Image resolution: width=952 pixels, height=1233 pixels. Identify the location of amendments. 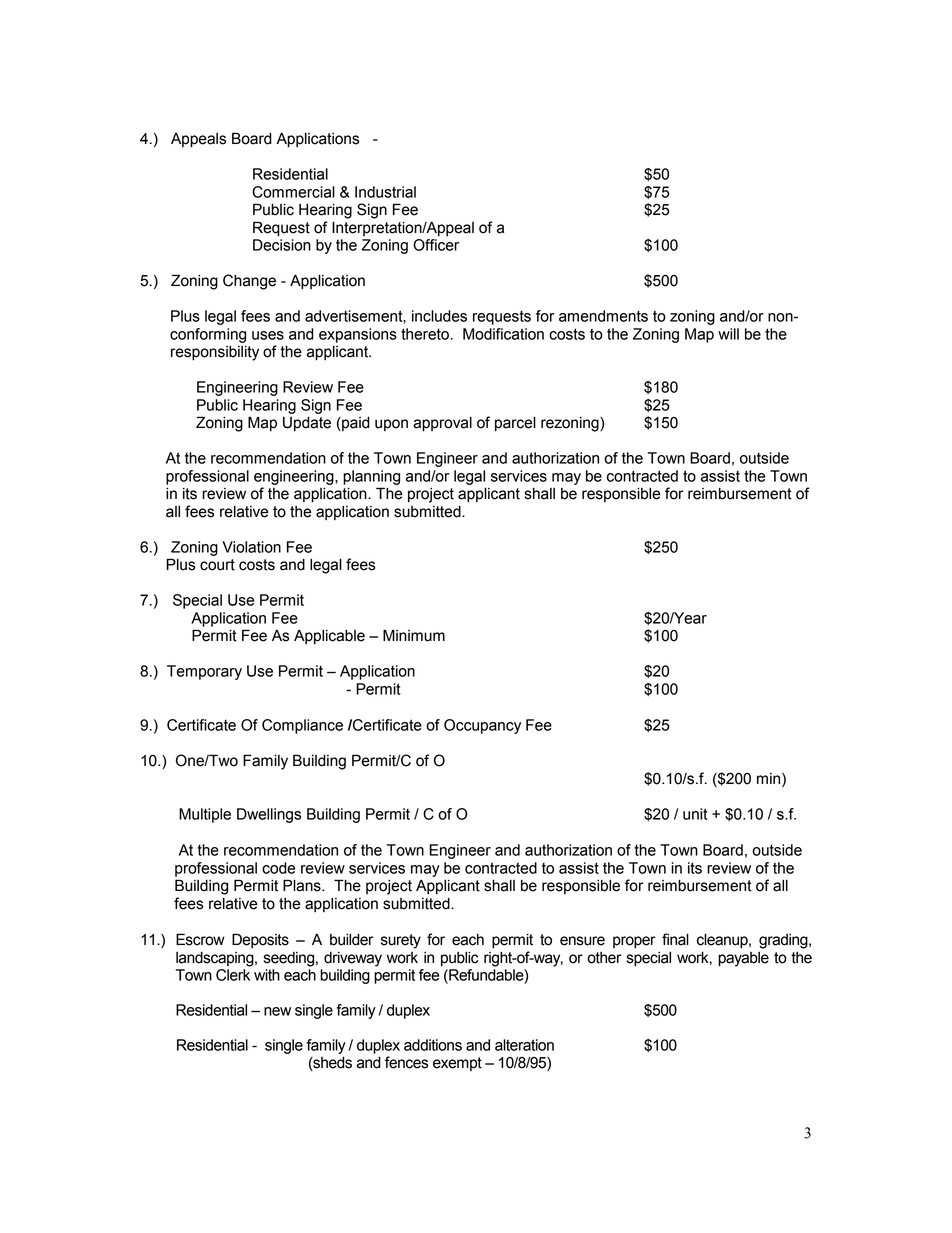
(603, 316).
